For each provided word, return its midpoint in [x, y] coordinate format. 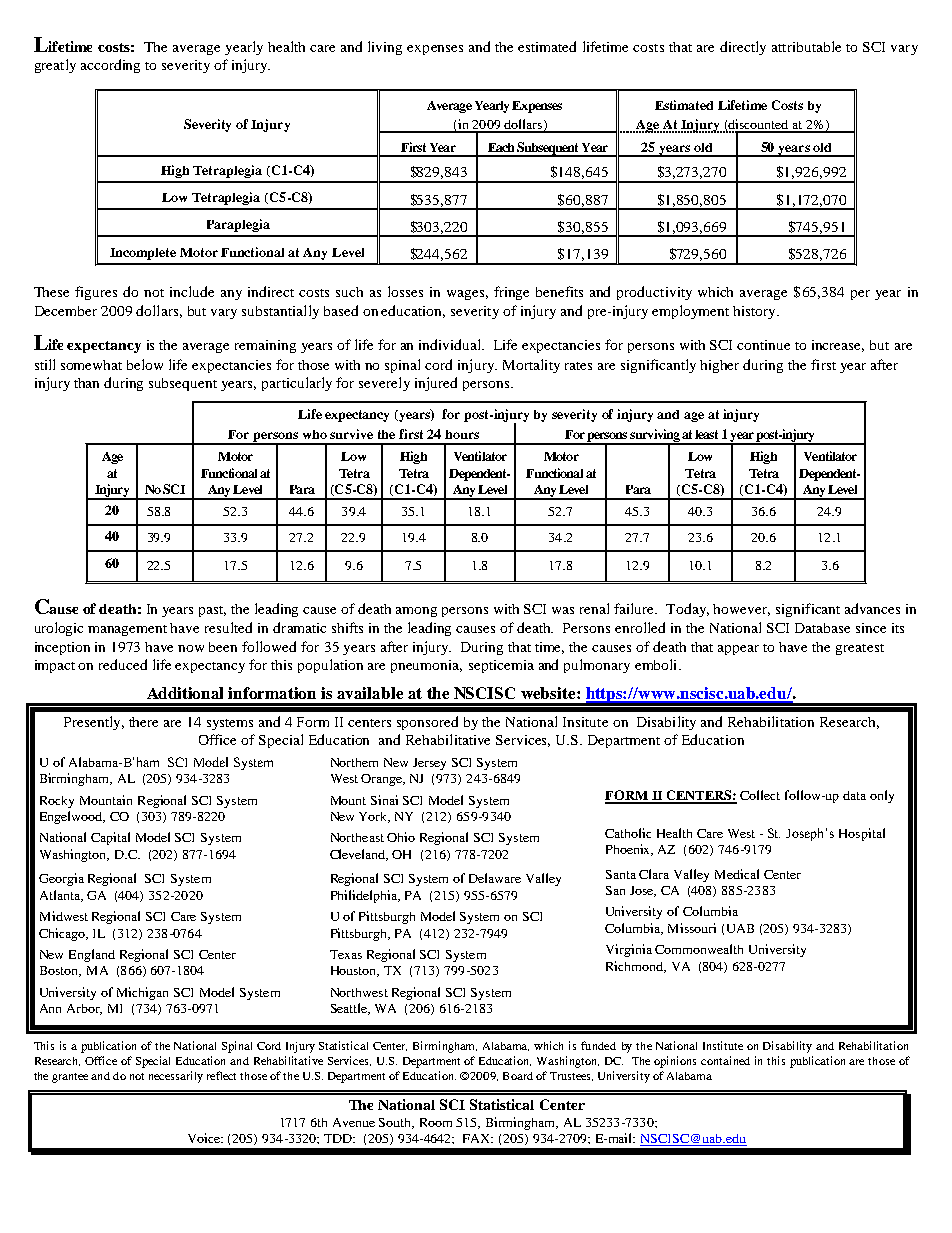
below [145, 364]
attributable [806, 46]
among [416, 612]
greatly [55, 66]
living [385, 48]
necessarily [176, 1077]
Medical [737, 874]
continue [763, 345]
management [127, 630]
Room [436, 1122]
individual [451, 344]
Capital [110, 838]
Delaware [495, 878]
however [741, 610]
